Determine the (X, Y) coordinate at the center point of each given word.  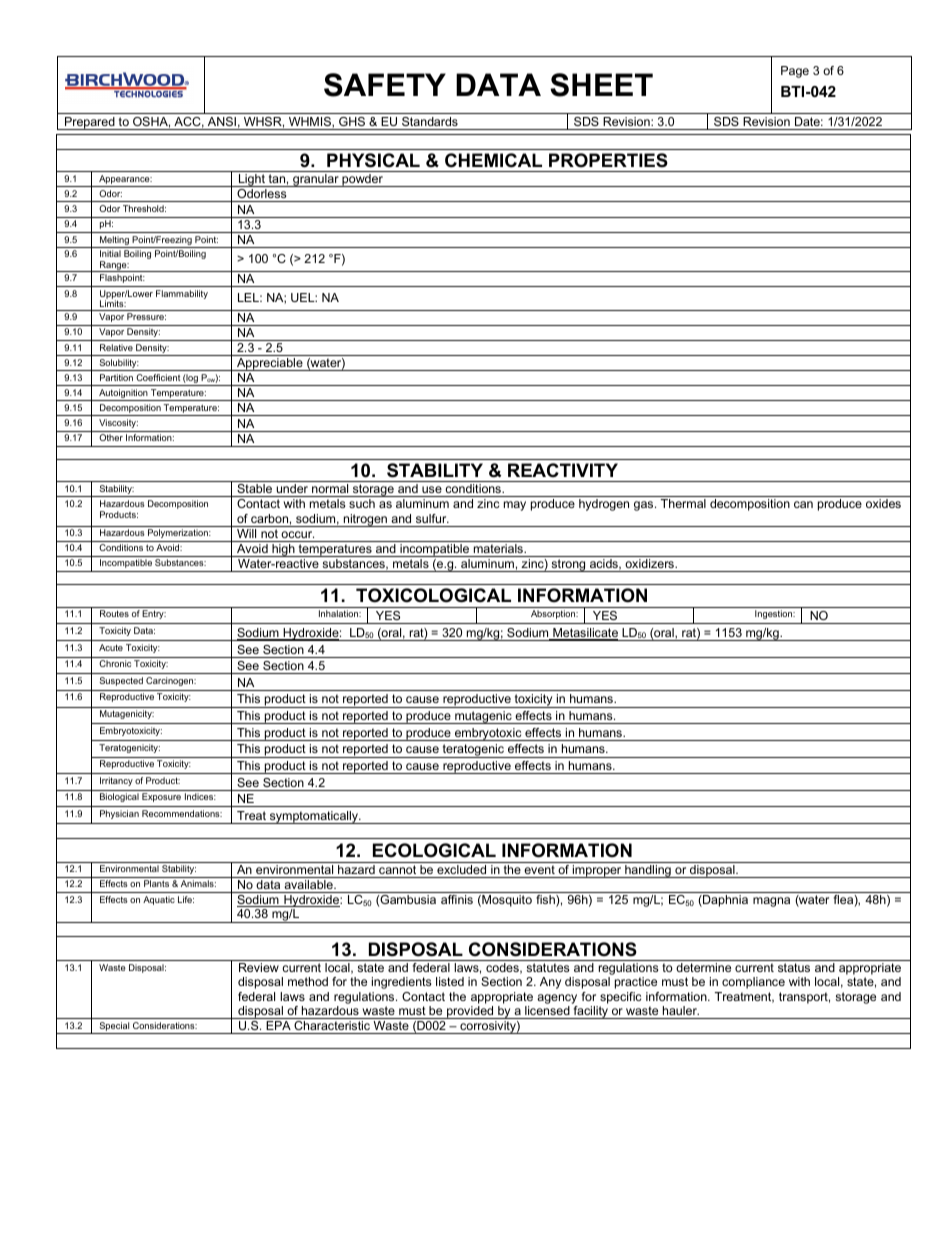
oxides (883, 503)
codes (503, 968)
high (283, 550)
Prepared (90, 123)
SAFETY (385, 85)
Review (259, 967)
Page (795, 72)
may (515, 506)
